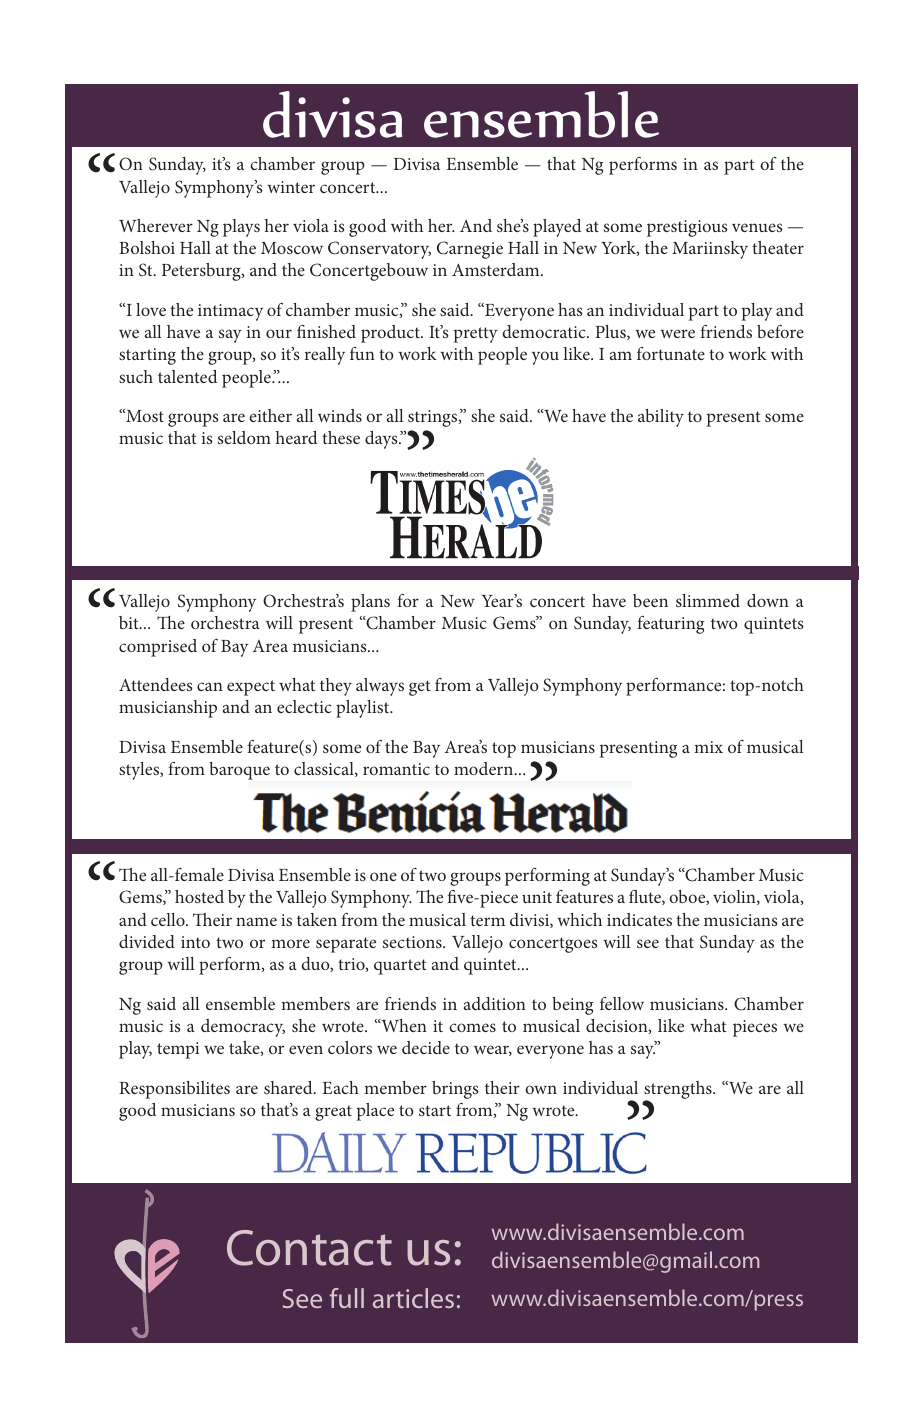  What do you see at coordinates (485, 768) in the screenshot?
I see `modern` at bounding box center [485, 768].
